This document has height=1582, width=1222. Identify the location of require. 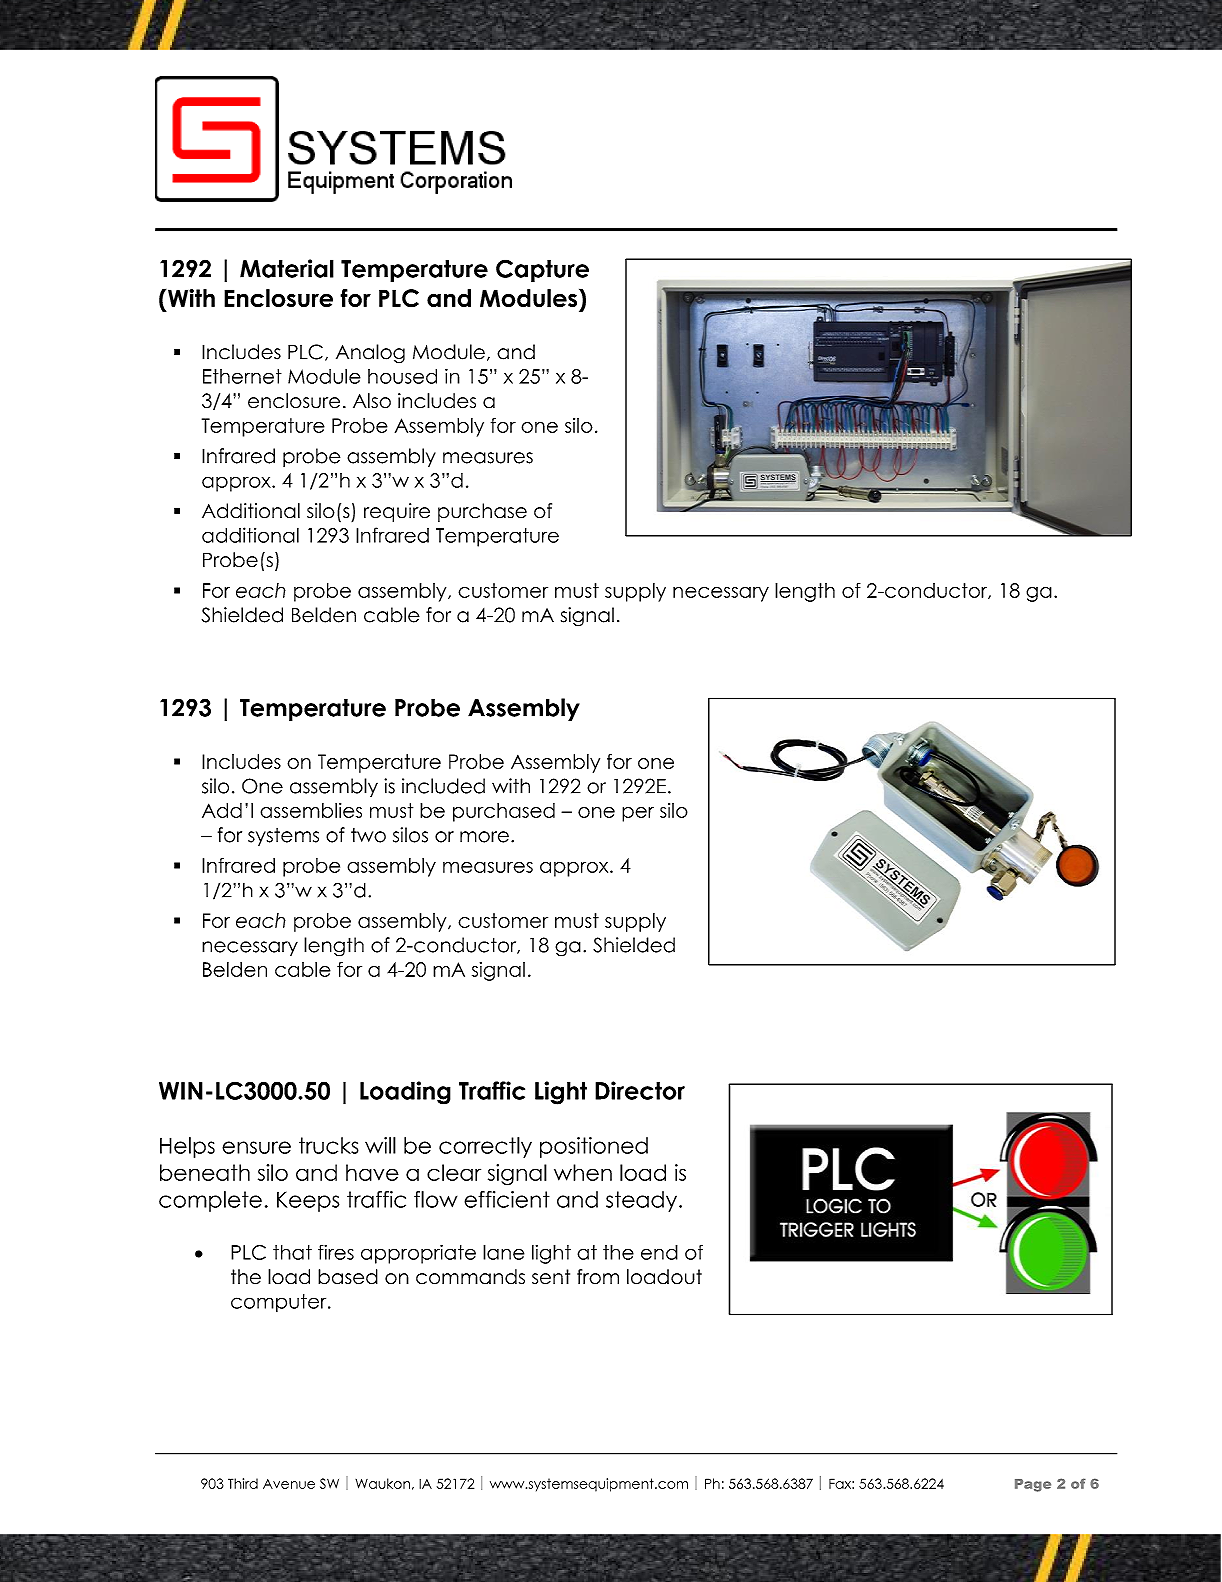
(397, 512).
